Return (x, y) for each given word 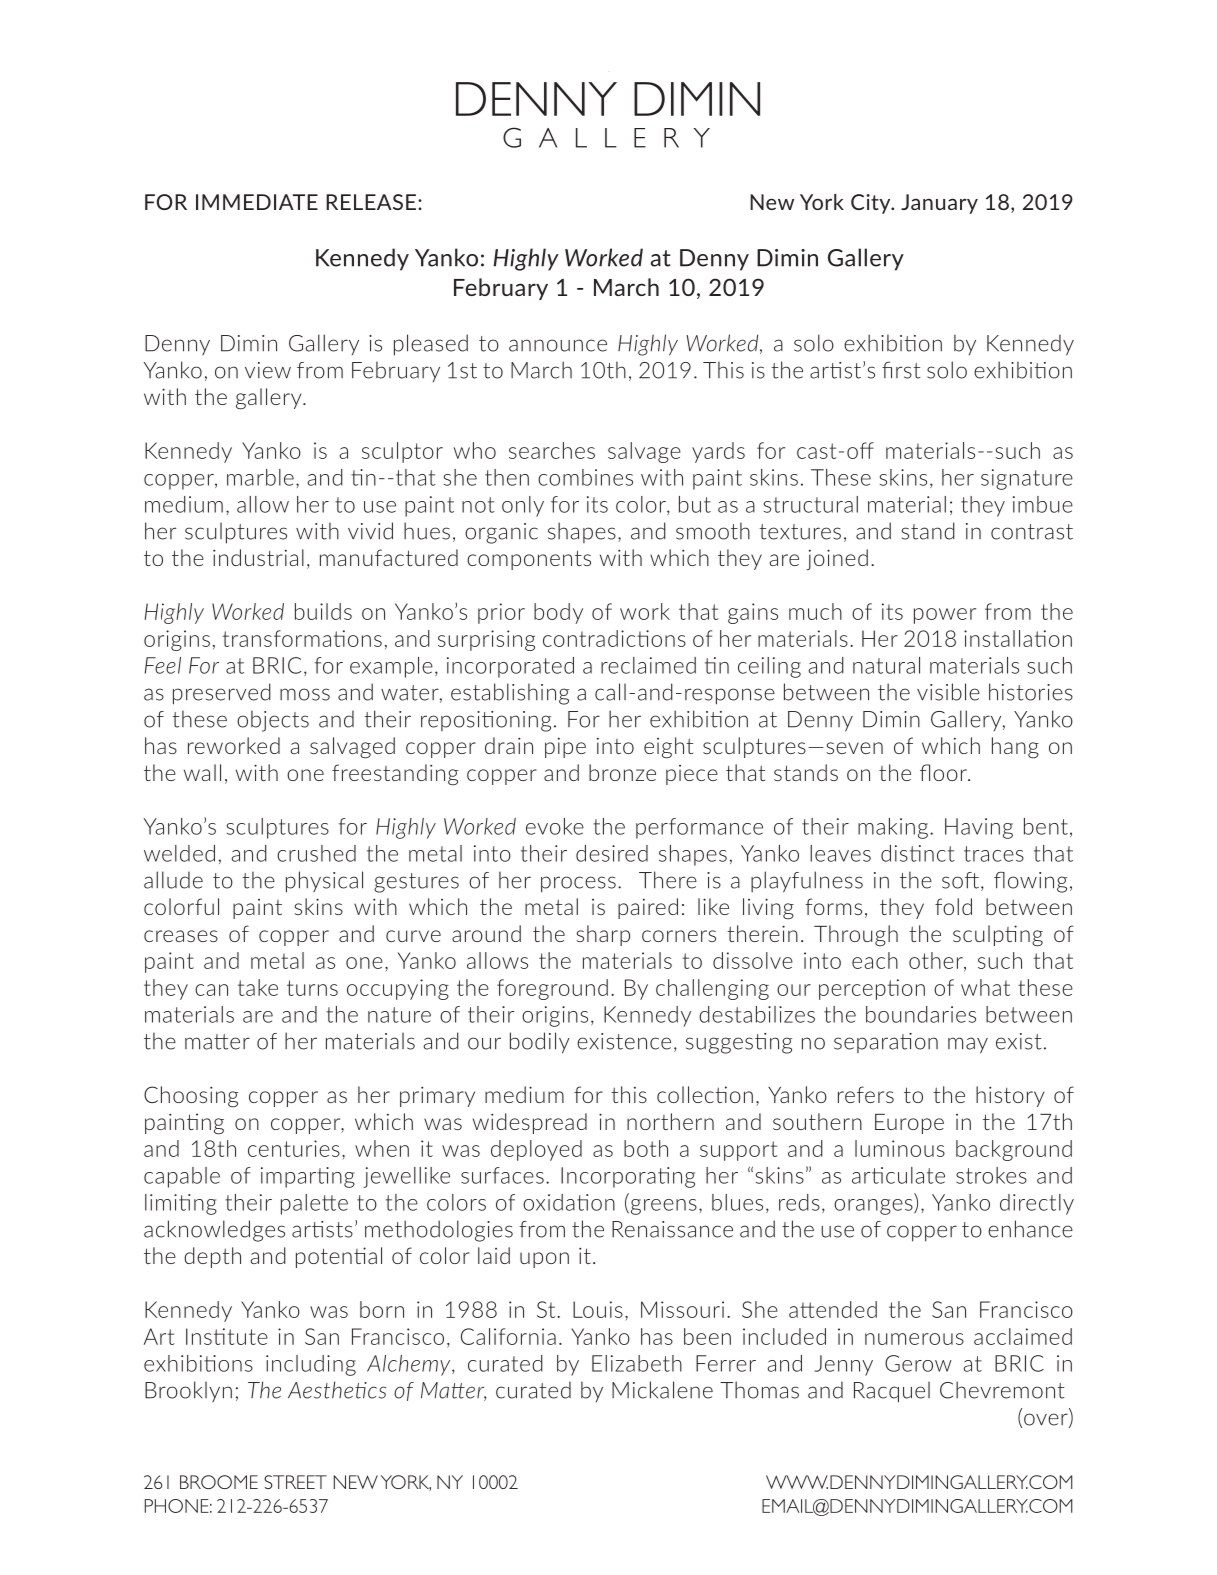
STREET (295, 1482)
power (945, 616)
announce (558, 345)
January (939, 204)
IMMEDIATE (257, 202)
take (258, 987)
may (968, 1045)
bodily (540, 1043)
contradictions (614, 638)
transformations (302, 638)
